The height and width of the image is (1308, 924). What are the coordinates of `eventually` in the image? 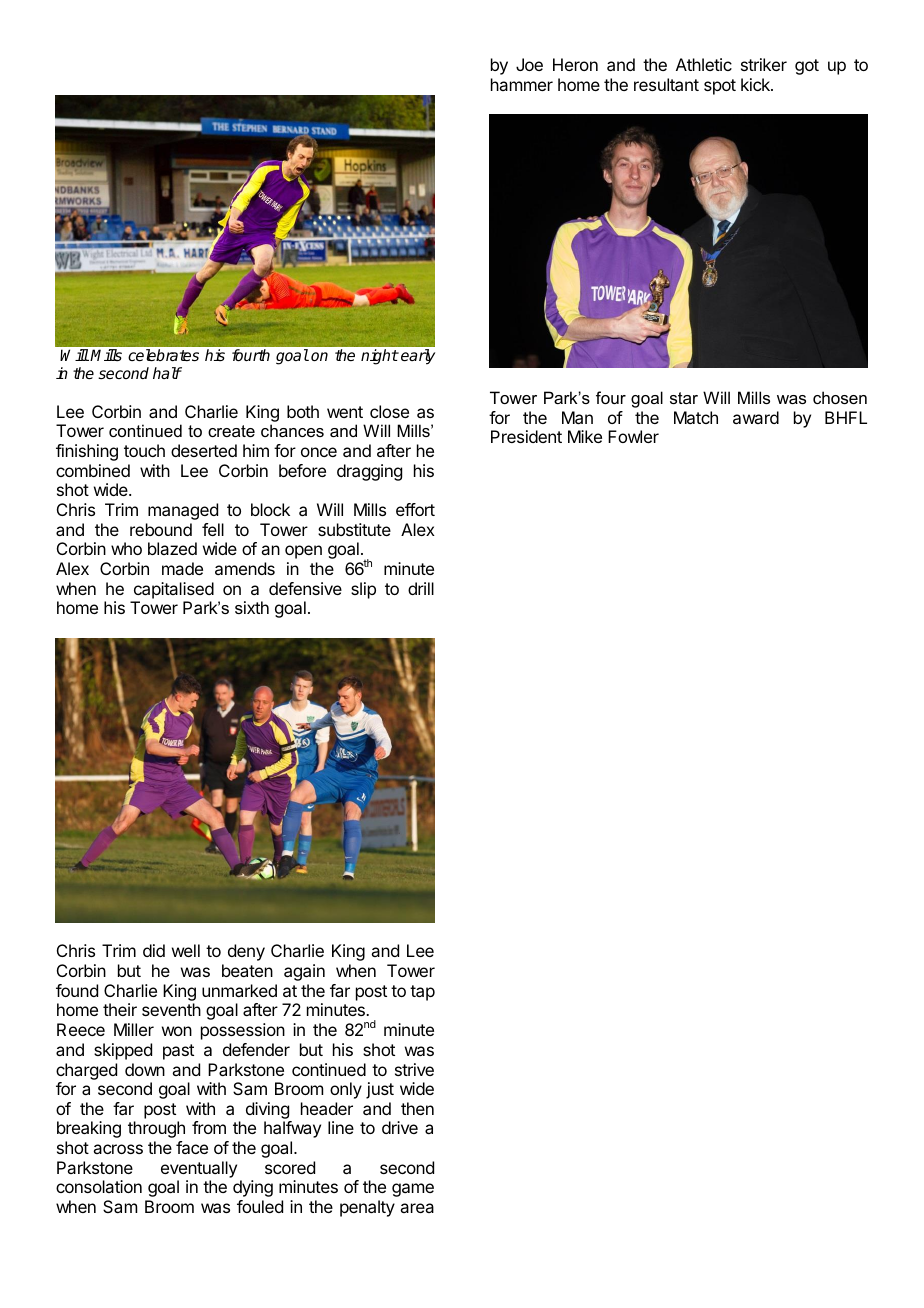 It's located at (199, 1169).
